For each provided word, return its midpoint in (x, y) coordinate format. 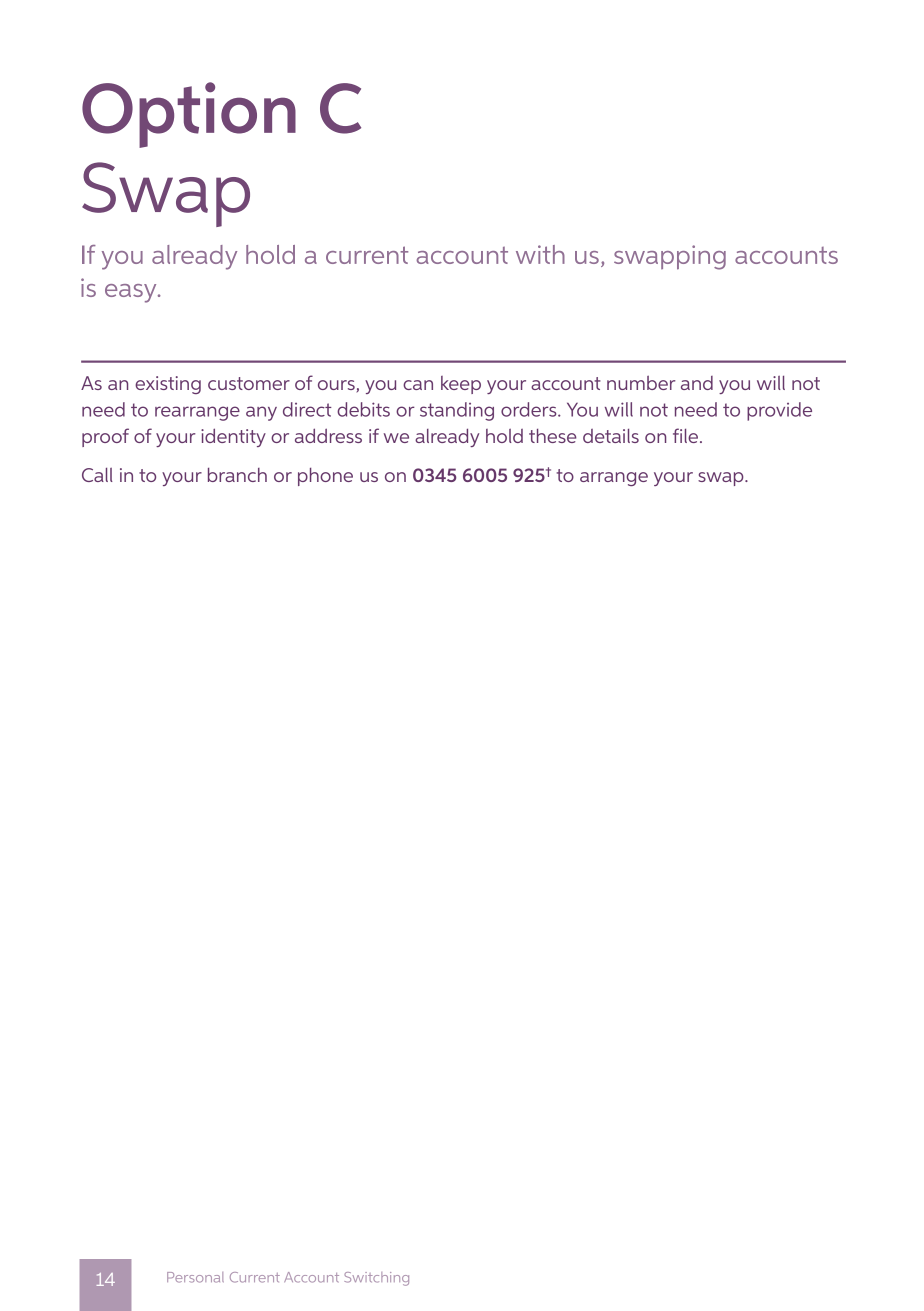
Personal (195, 1277)
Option (189, 115)
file (687, 435)
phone (325, 477)
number (641, 383)
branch (237, 475)
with (540, 254)
